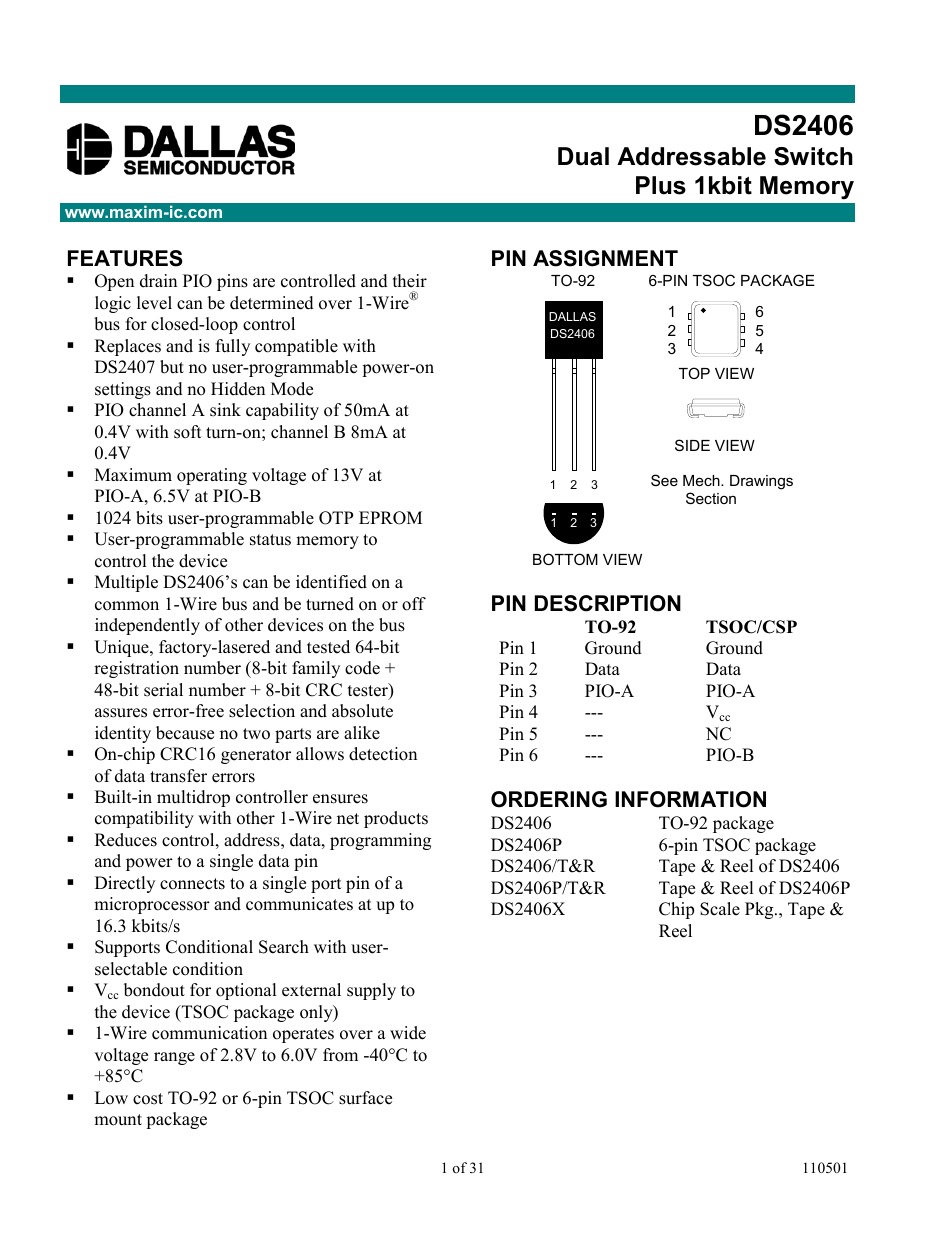  I want to click on off, so click(414, 604).
